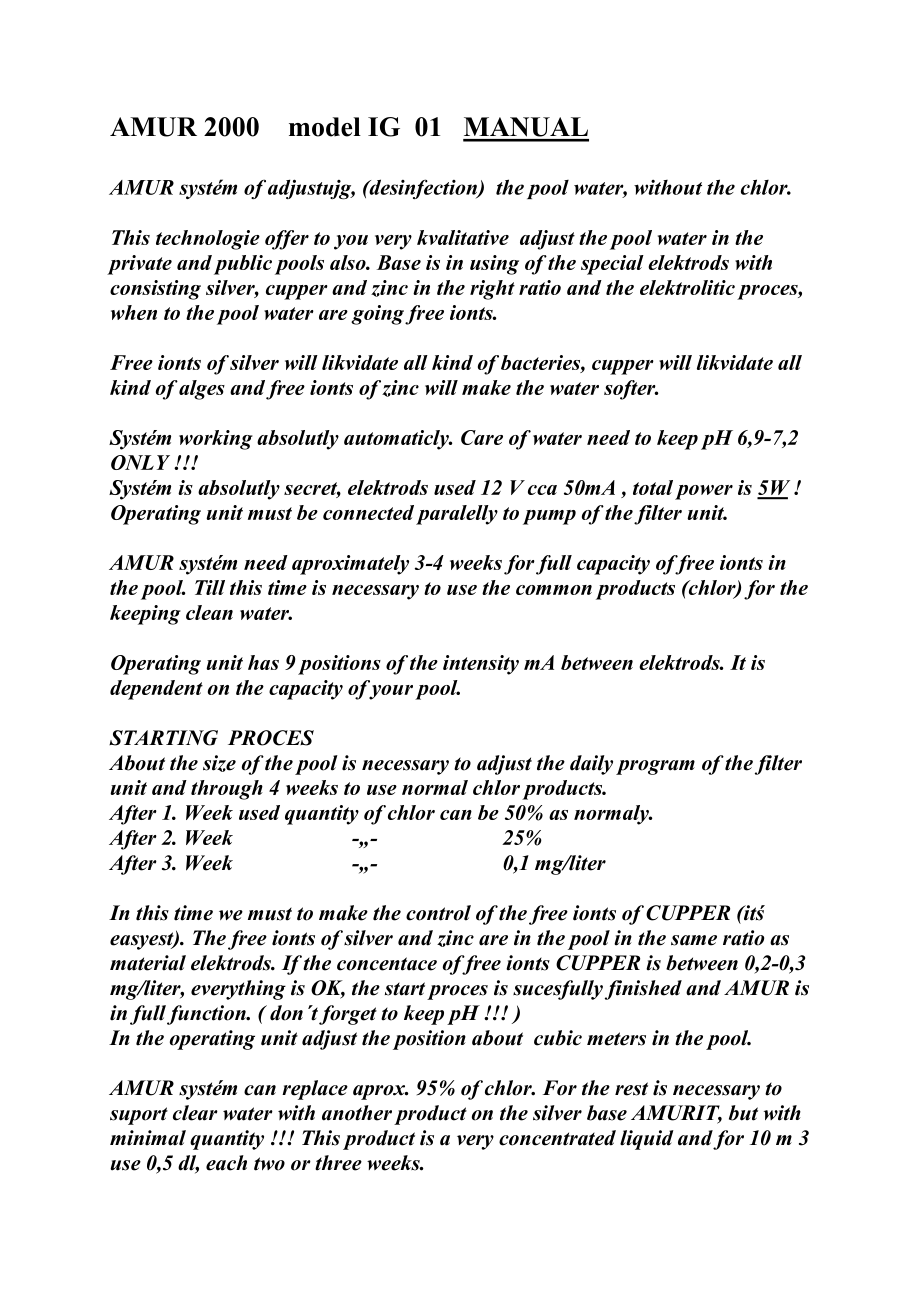  What do you see at coordinates (494, 265) in the screenshot?
I see `using` at bounding box center [494, 265].
